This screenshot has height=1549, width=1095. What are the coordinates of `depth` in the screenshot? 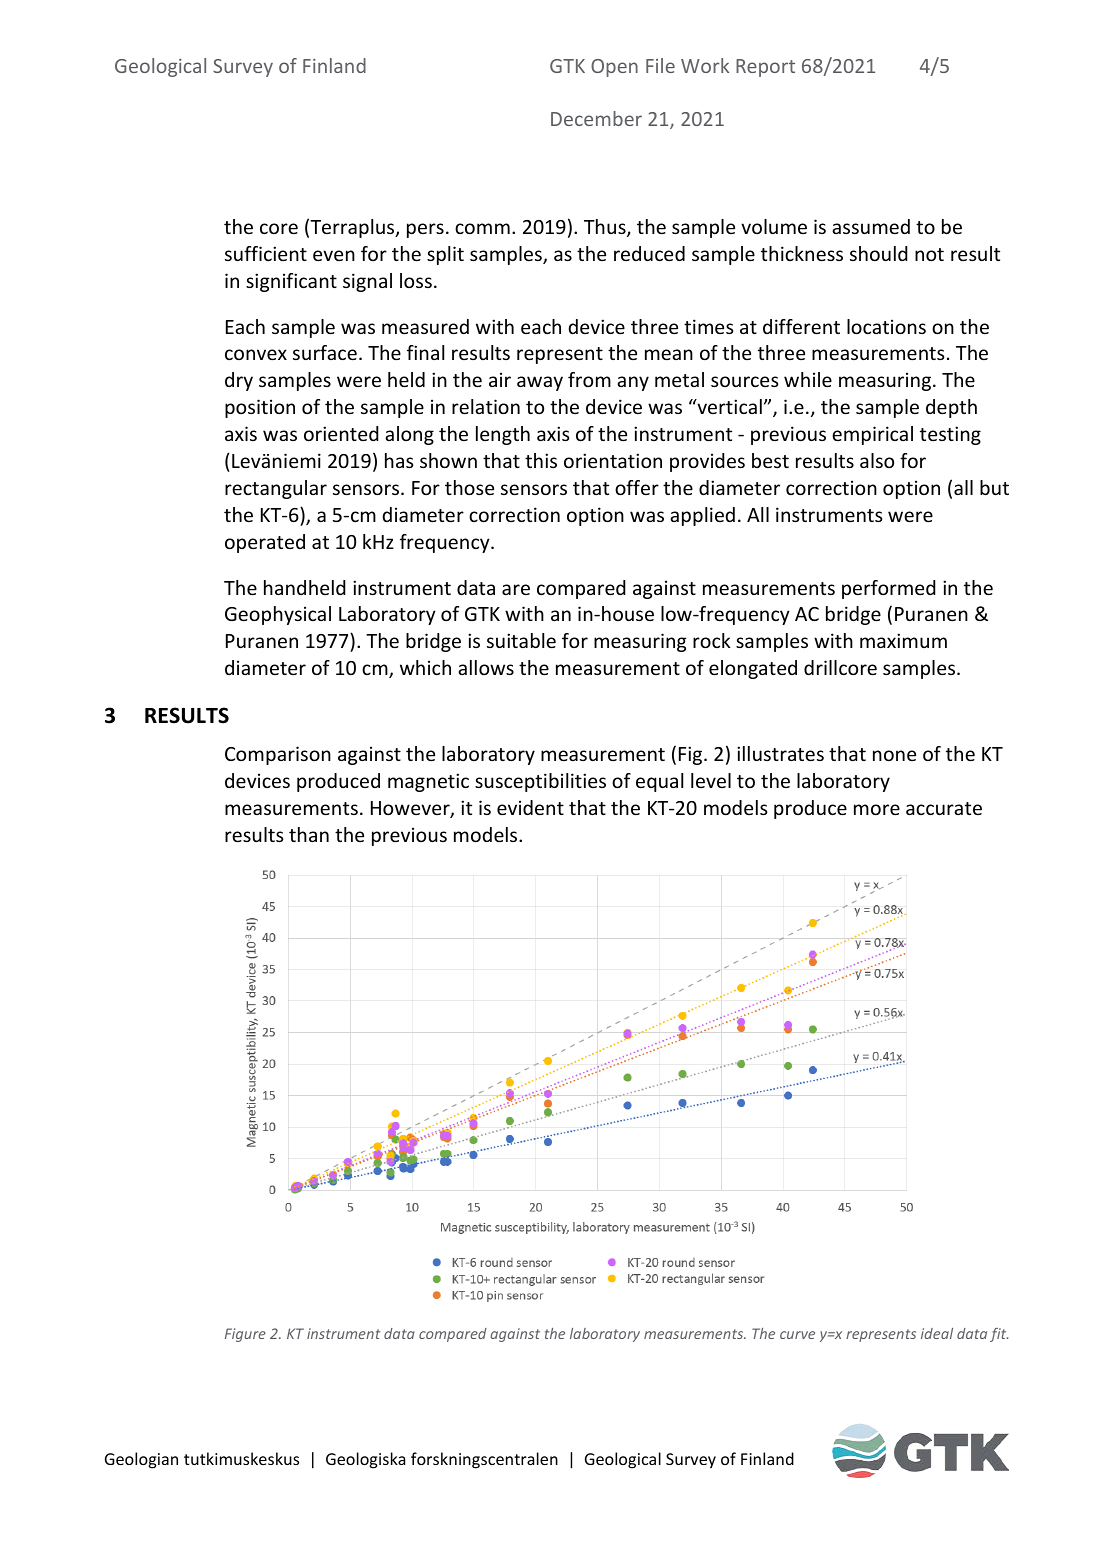 It's located at (951, 408).
